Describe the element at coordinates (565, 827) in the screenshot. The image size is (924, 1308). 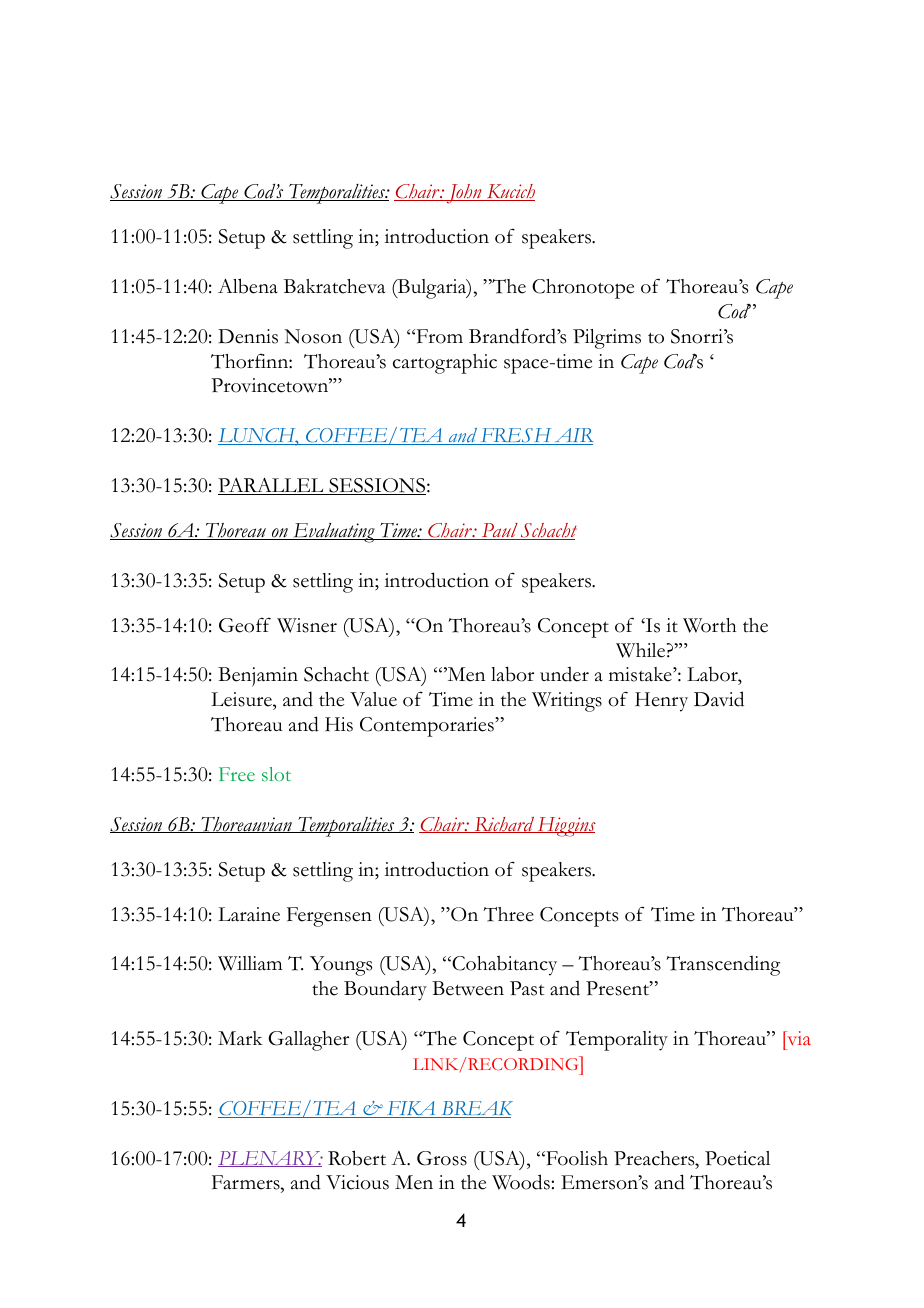
I see `Higgins` at that location.
